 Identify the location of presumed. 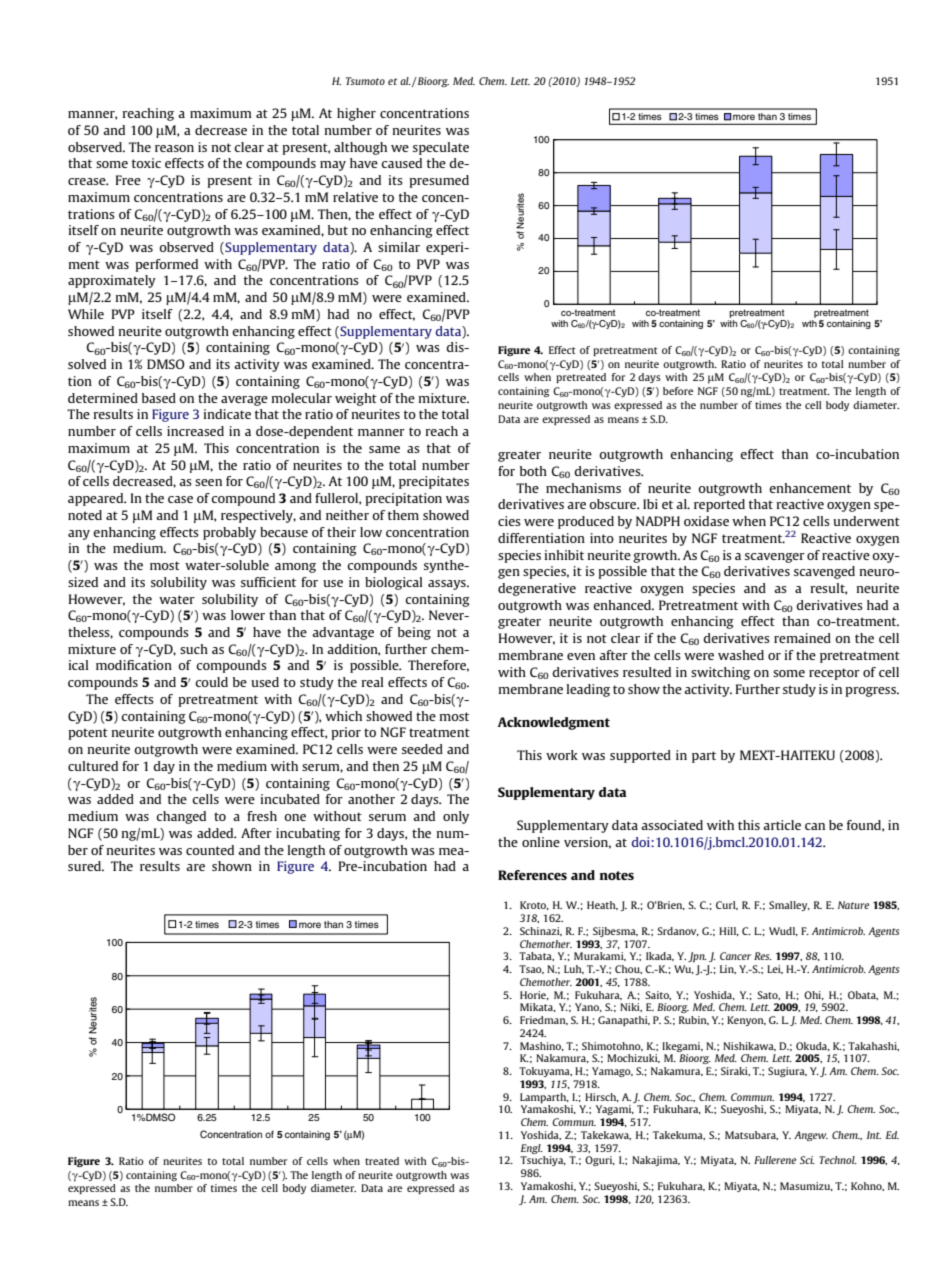
(439, 181).
